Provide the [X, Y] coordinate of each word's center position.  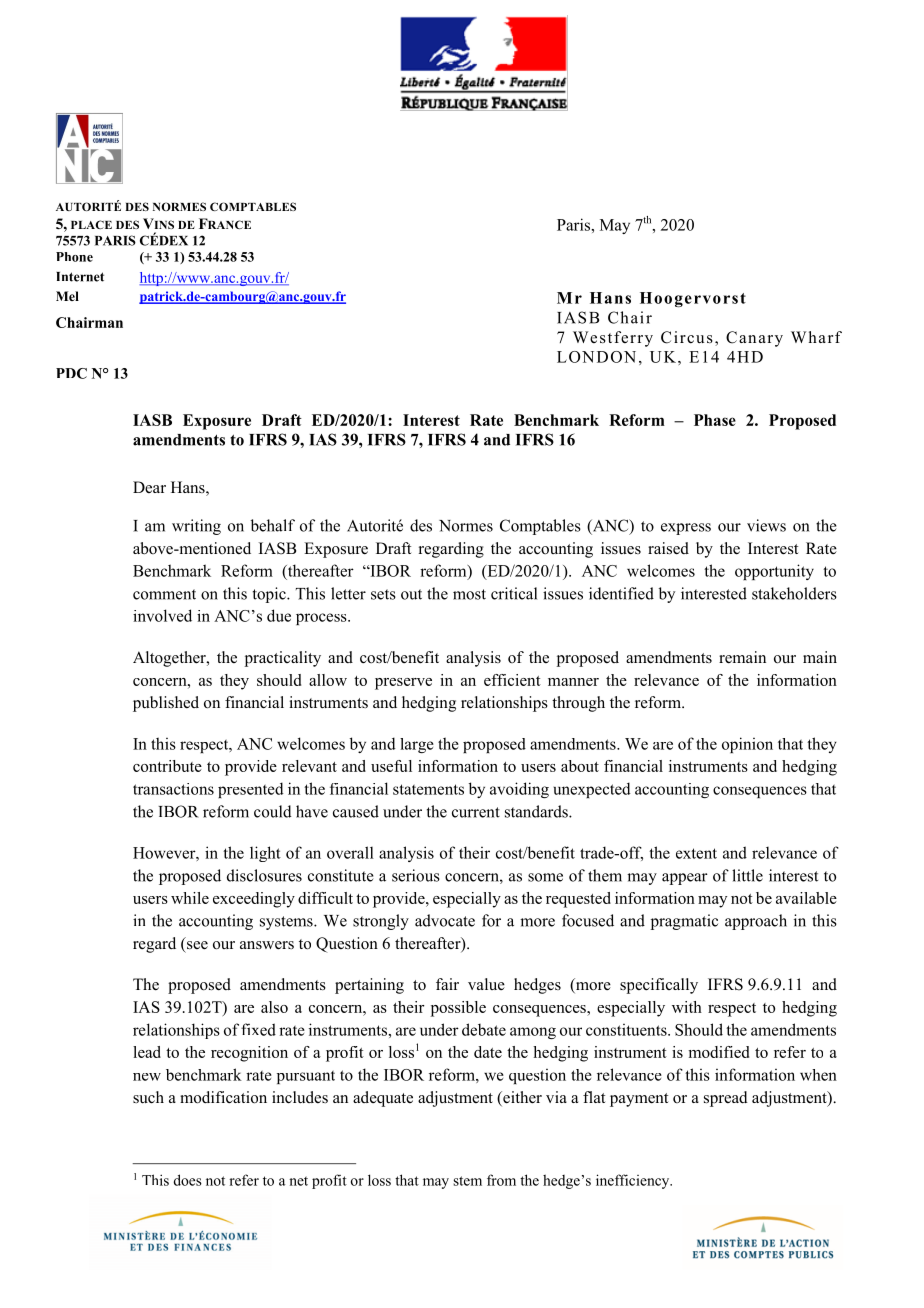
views [766, 525]
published [166, 704]
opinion [747, 745]
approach [756, 922]
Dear [149, 487]
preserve [403, 684]
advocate [445, 920]
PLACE [91, 224]
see [197, 945]
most [469, 594]
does [188, 1180]
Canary [754, 339]
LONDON [596, 357]
